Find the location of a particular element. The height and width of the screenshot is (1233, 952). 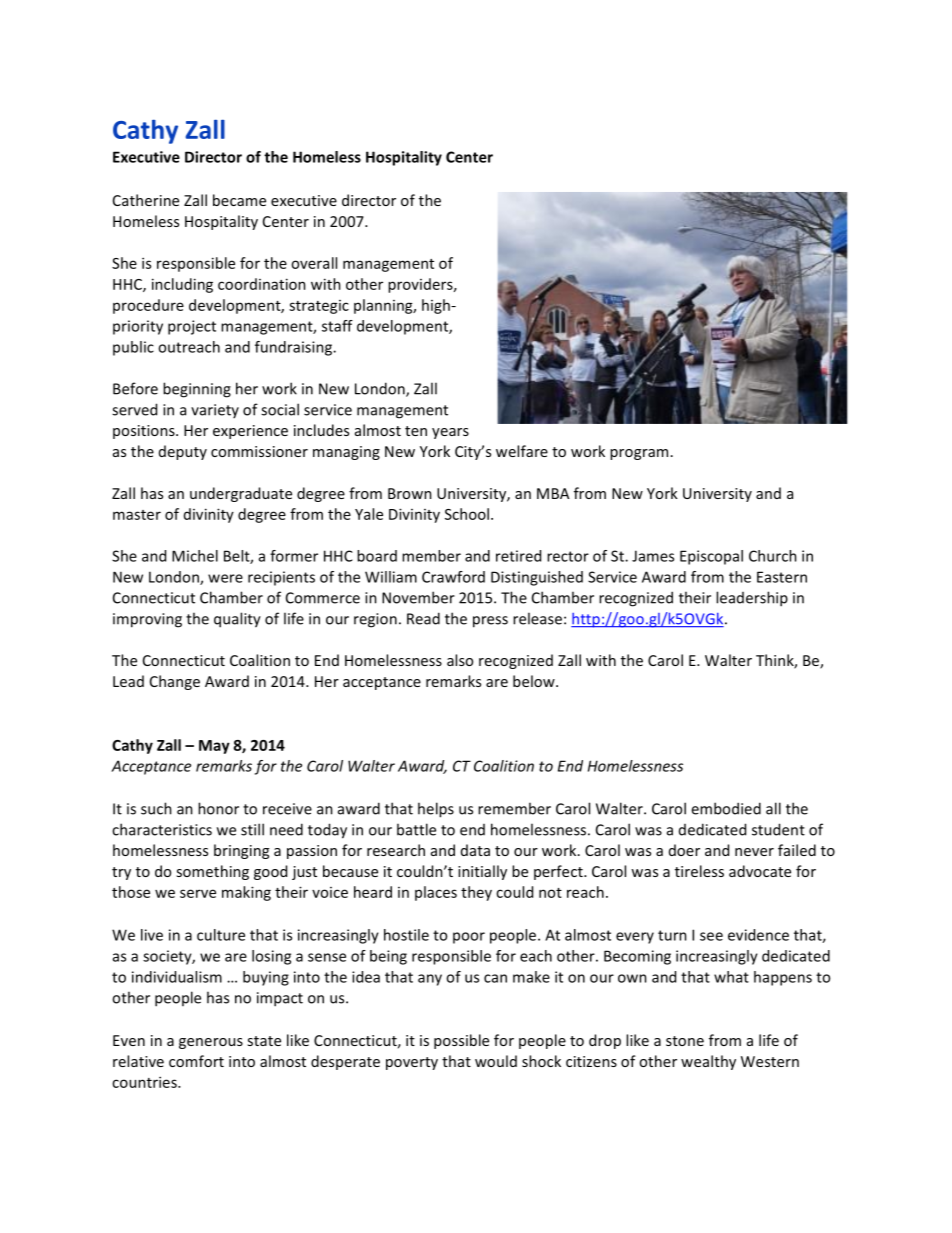

became is located at coordinates (239, 200).
